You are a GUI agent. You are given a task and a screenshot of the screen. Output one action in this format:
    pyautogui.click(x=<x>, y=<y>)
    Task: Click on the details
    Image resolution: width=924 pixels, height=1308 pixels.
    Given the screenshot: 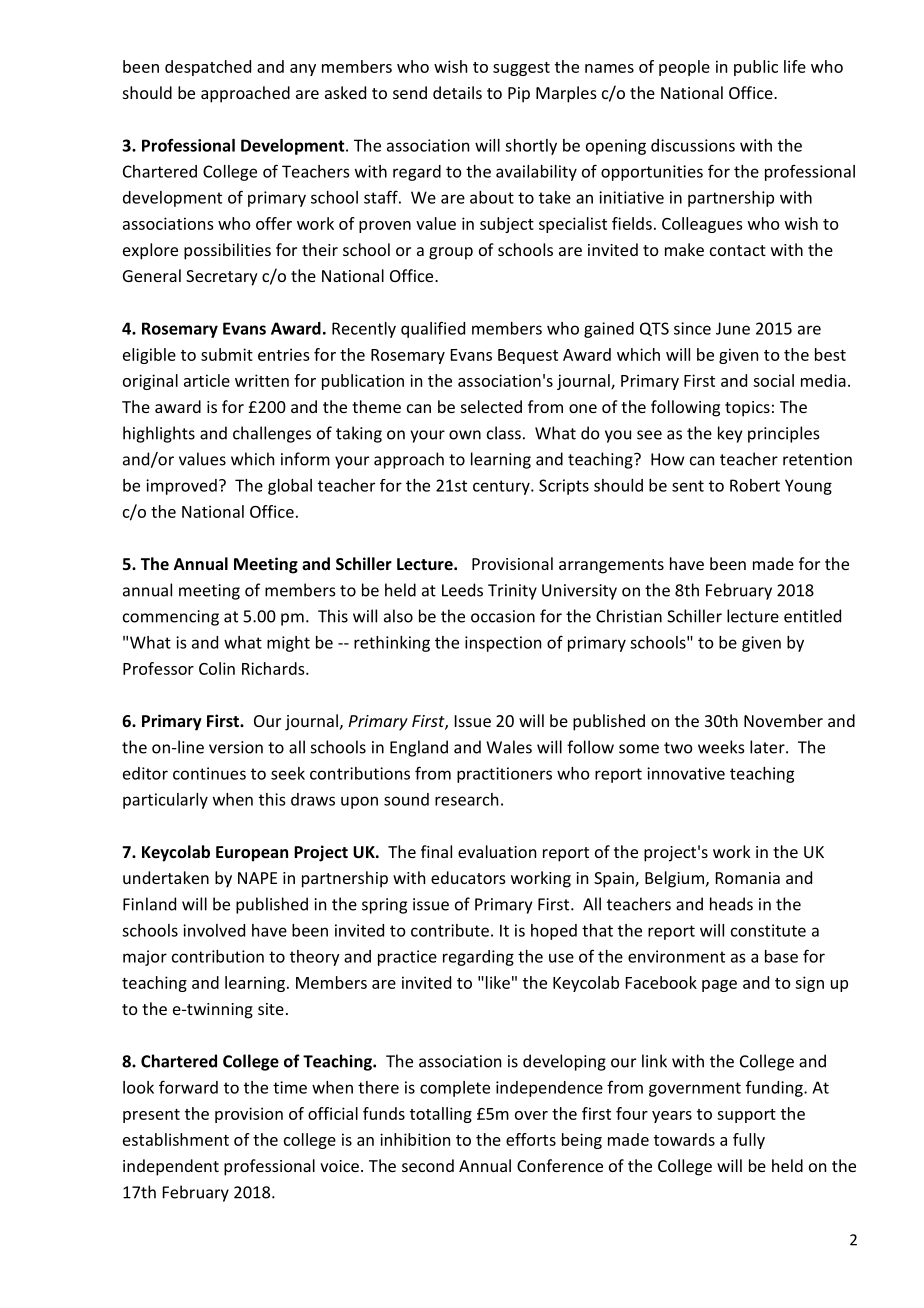 What is the action you would take?
    pyautogui.click(x=457, y=92)
